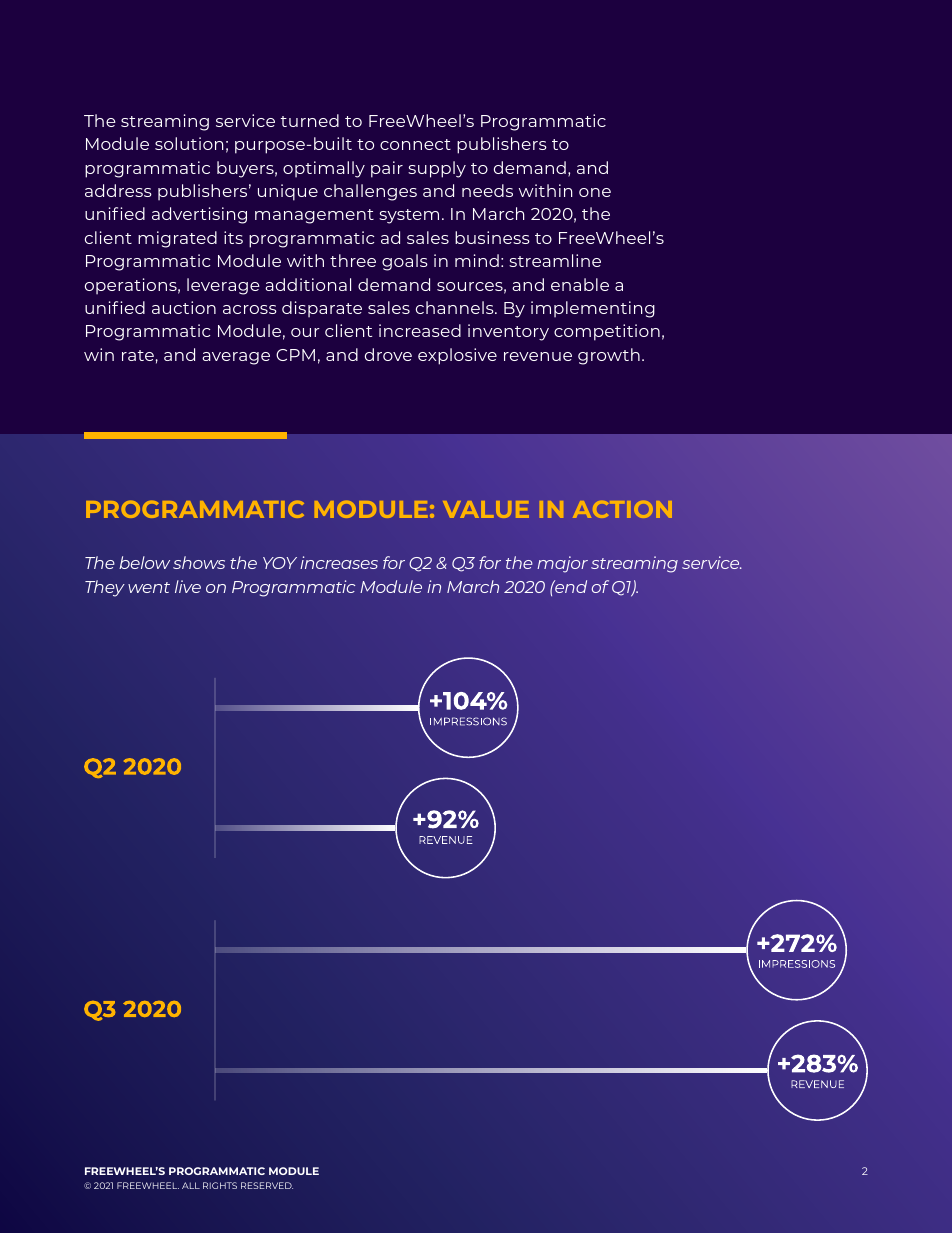 Image resolution: width=952 pixels, height=1233 pixels. What do you see at coordinates (595, 192) in the screenshot?
I see `one` at bounding box center [595, 192].
